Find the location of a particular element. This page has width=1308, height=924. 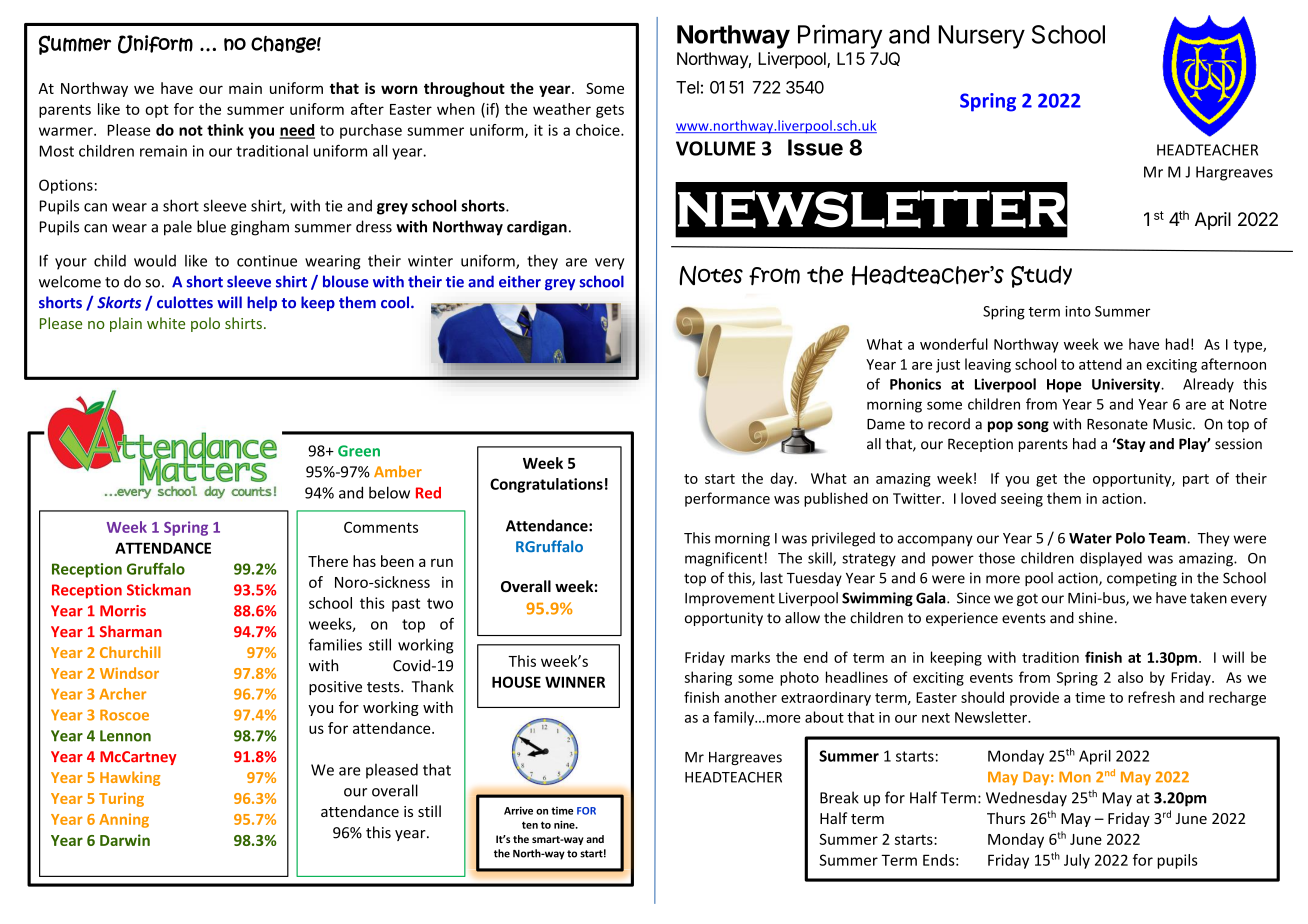

think is located at coordinates (225, 130).
